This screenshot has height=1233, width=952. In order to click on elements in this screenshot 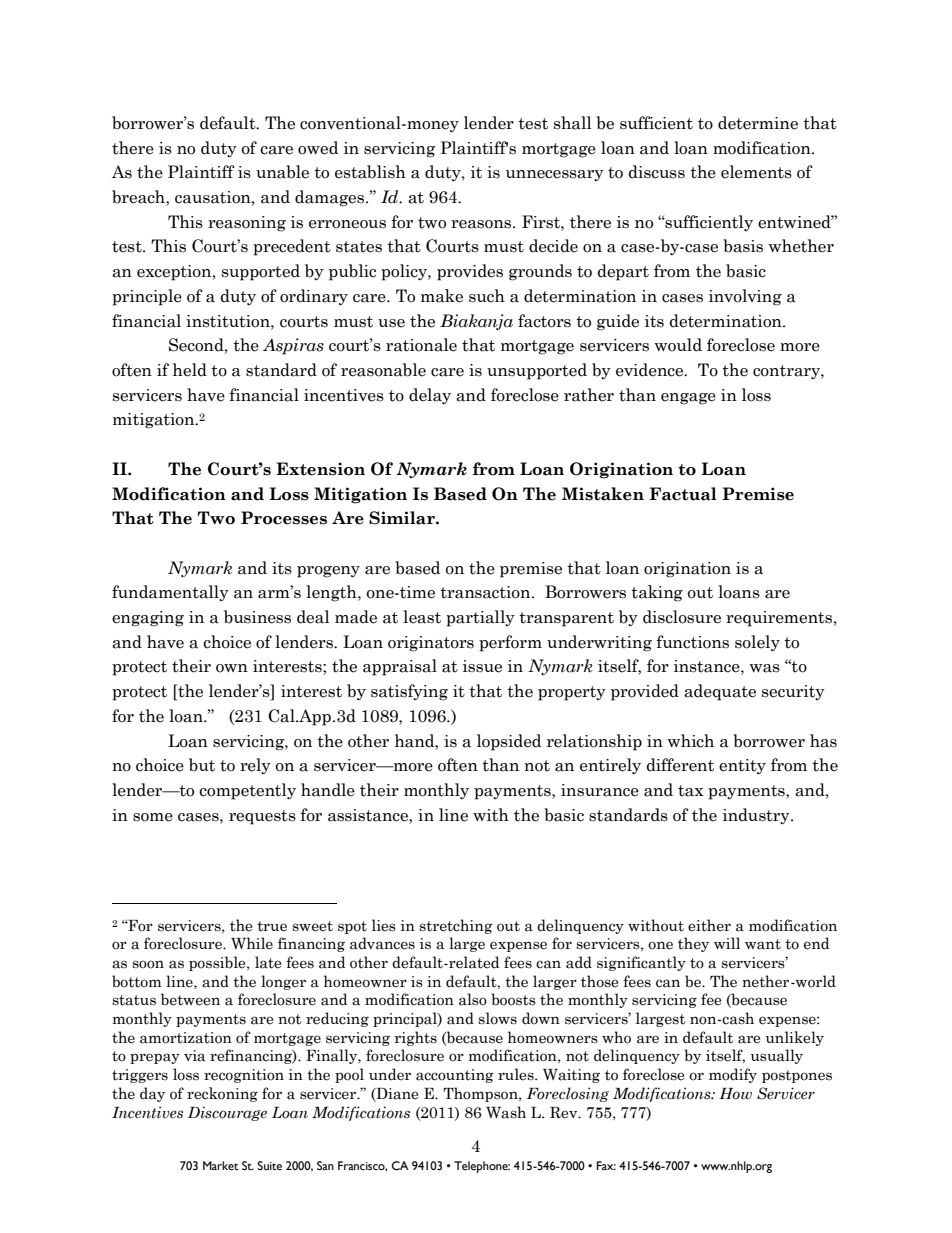, I will do `click(756, 172)`.
